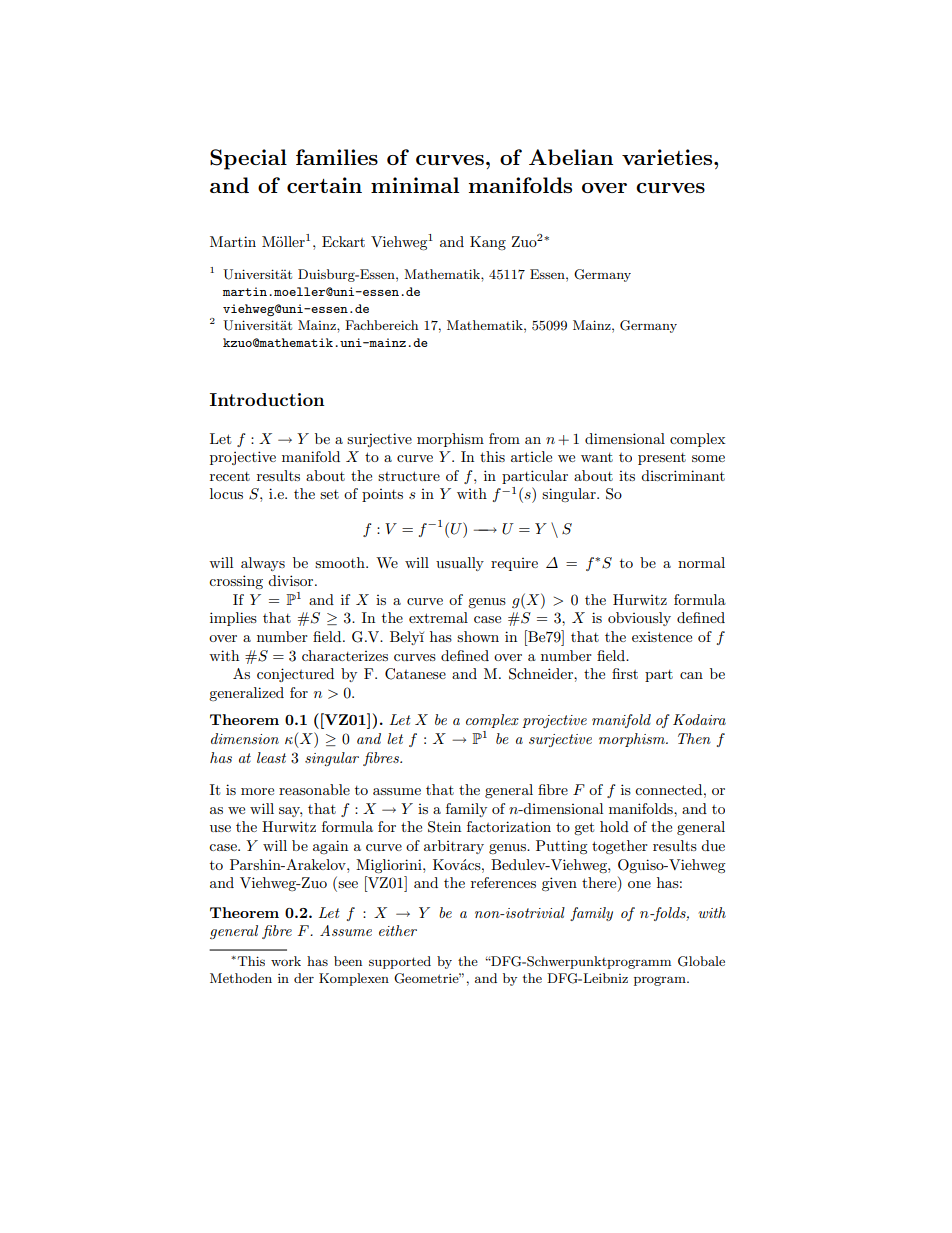 The width and height of the image is (952, 1233). Describe the element at coordinates (668, 157) in the image. I see `varieties` at that location.
